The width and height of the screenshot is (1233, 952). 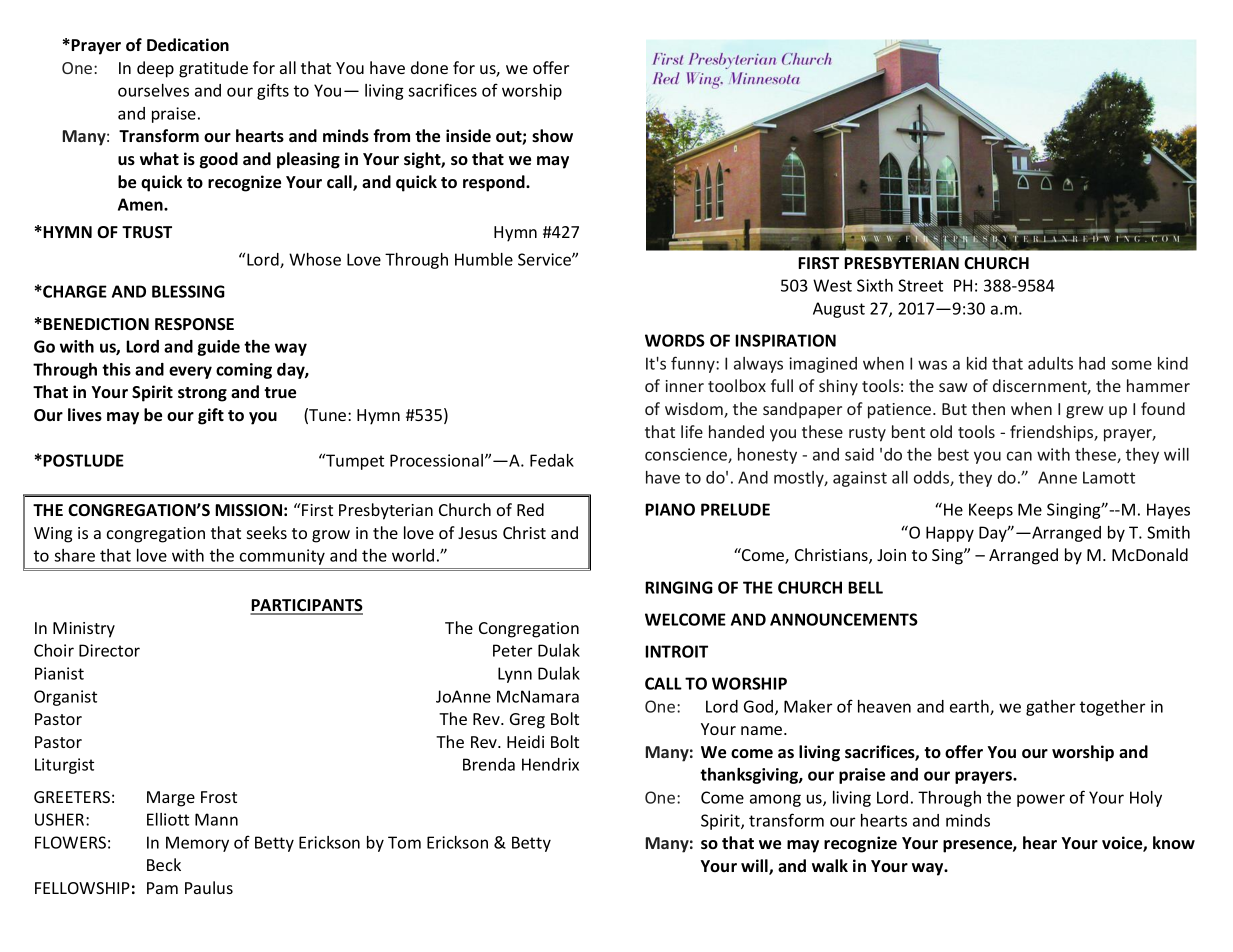 What do you see at coordinates (552, 136) in the screenshot?
I see `show` at bounding box center [552, 136].
